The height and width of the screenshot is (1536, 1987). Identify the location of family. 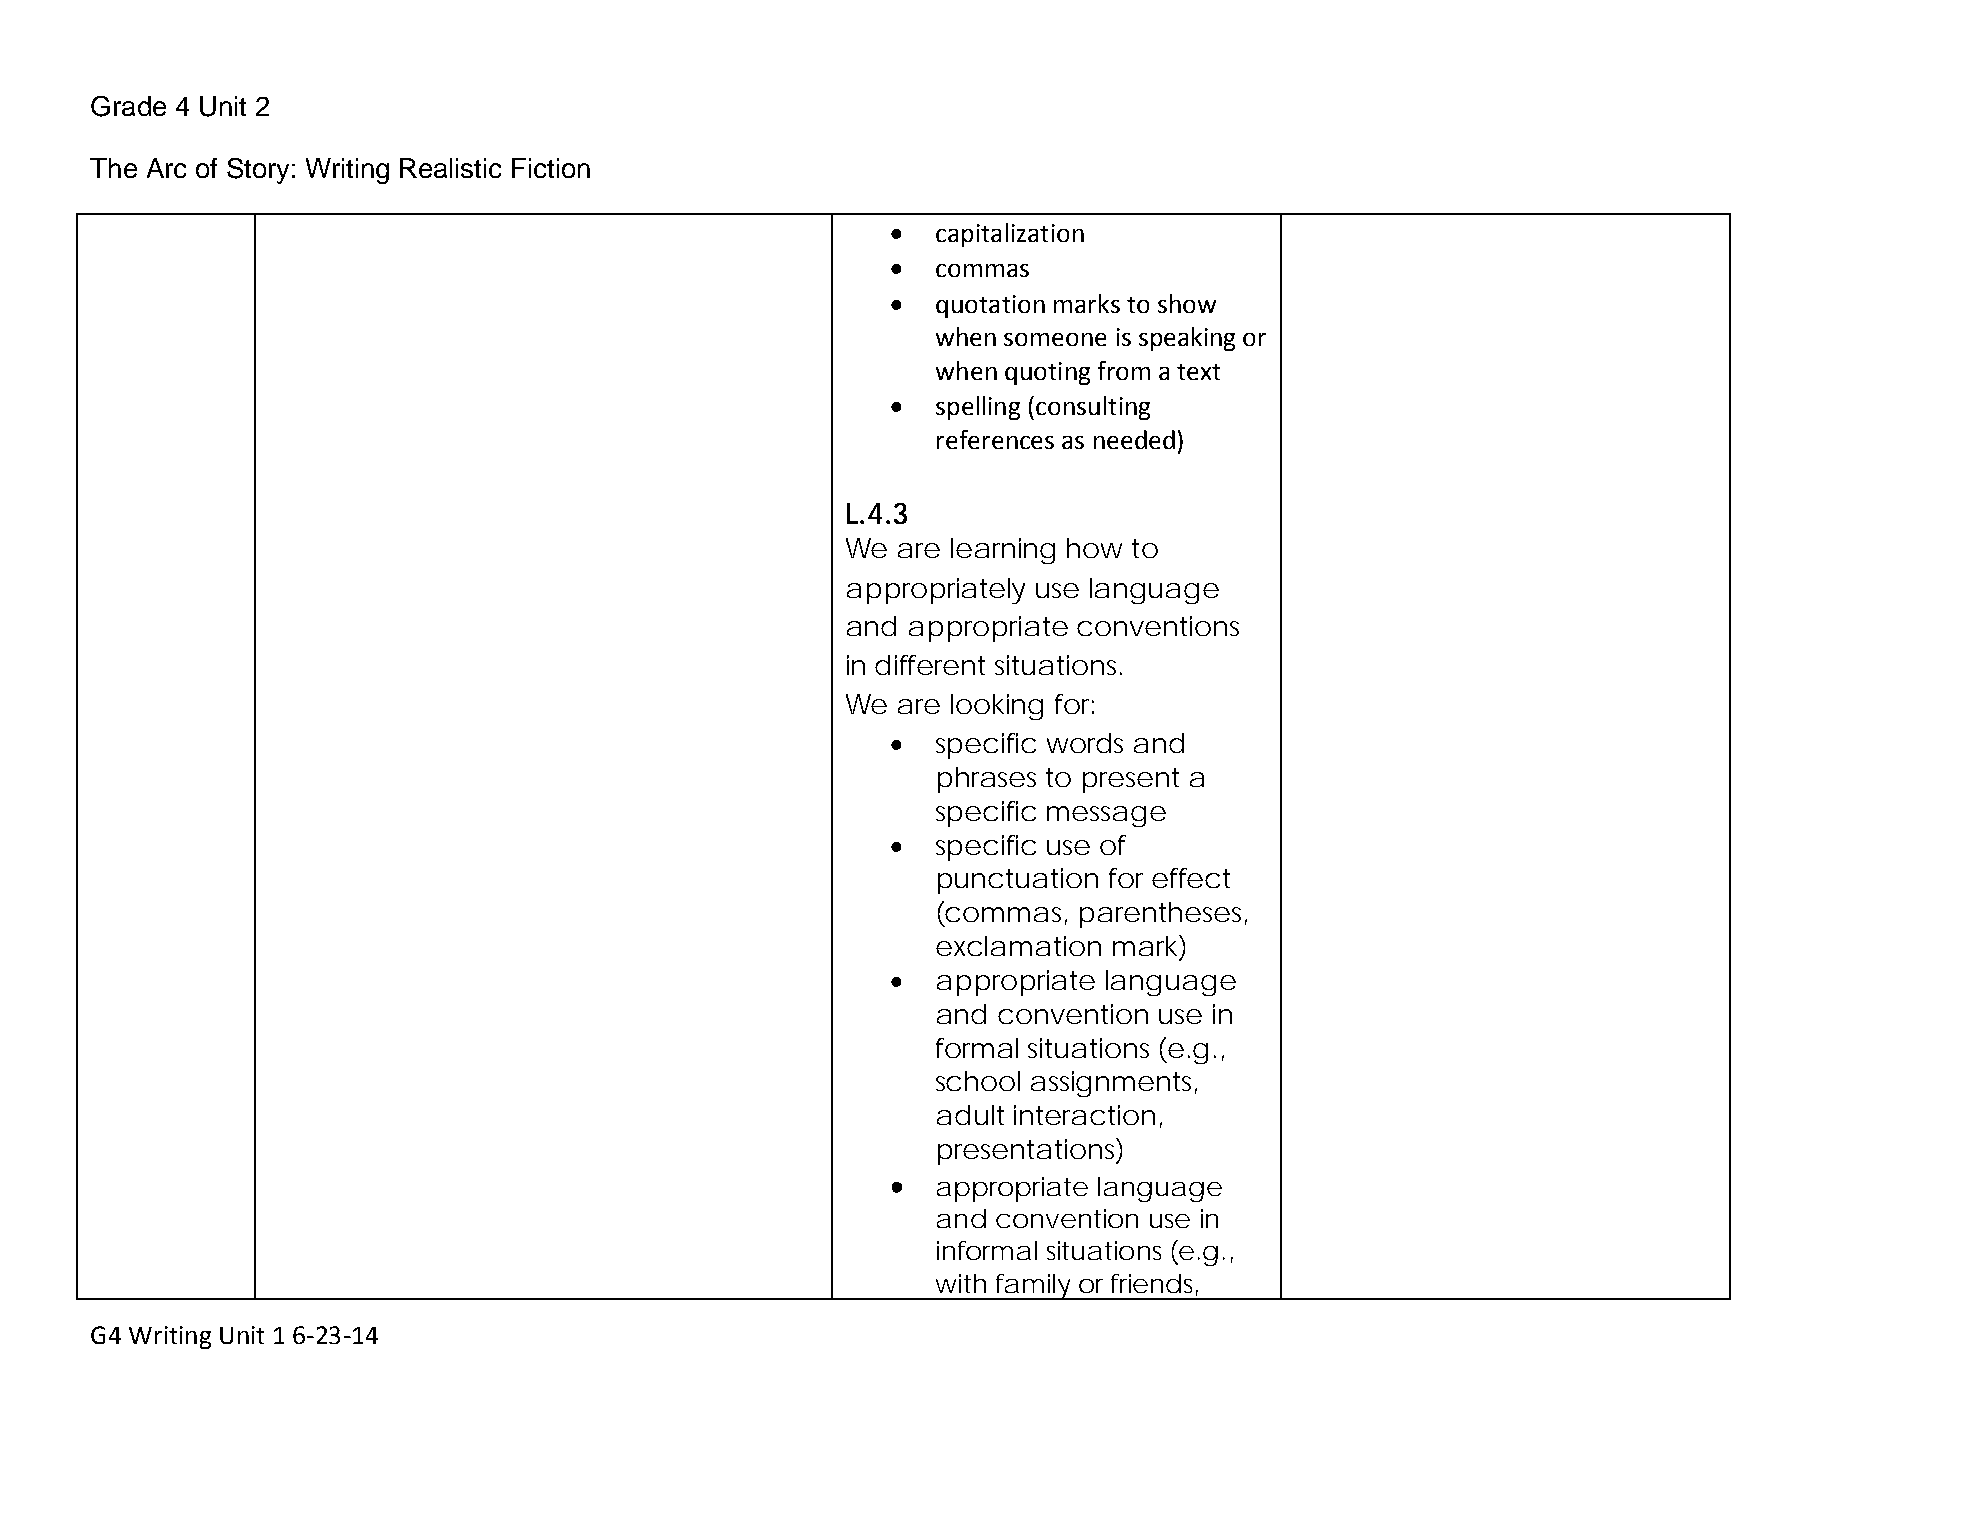
(1032, 1287).
